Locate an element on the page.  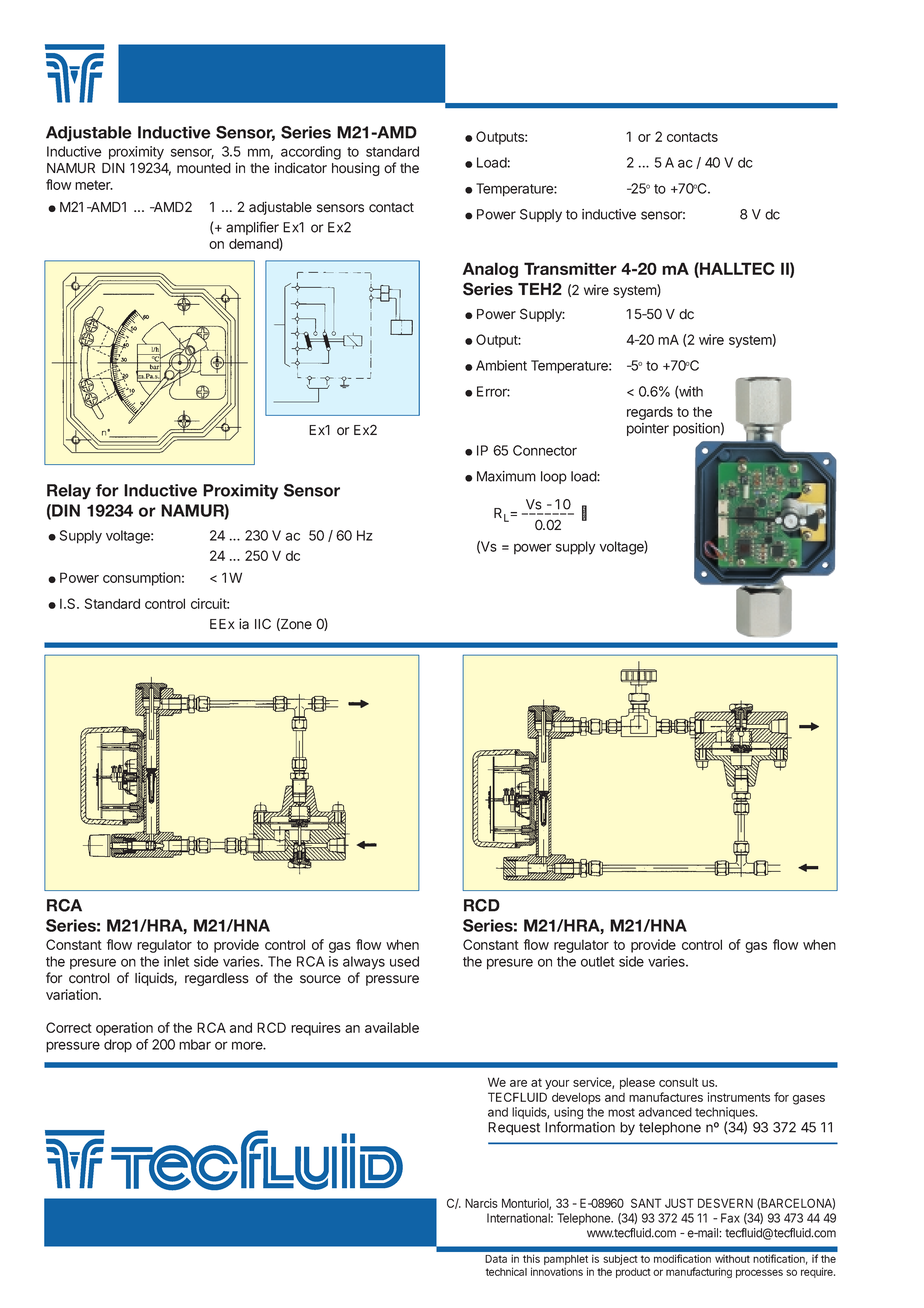
Transmitter is located at coordinates (570, 268).
